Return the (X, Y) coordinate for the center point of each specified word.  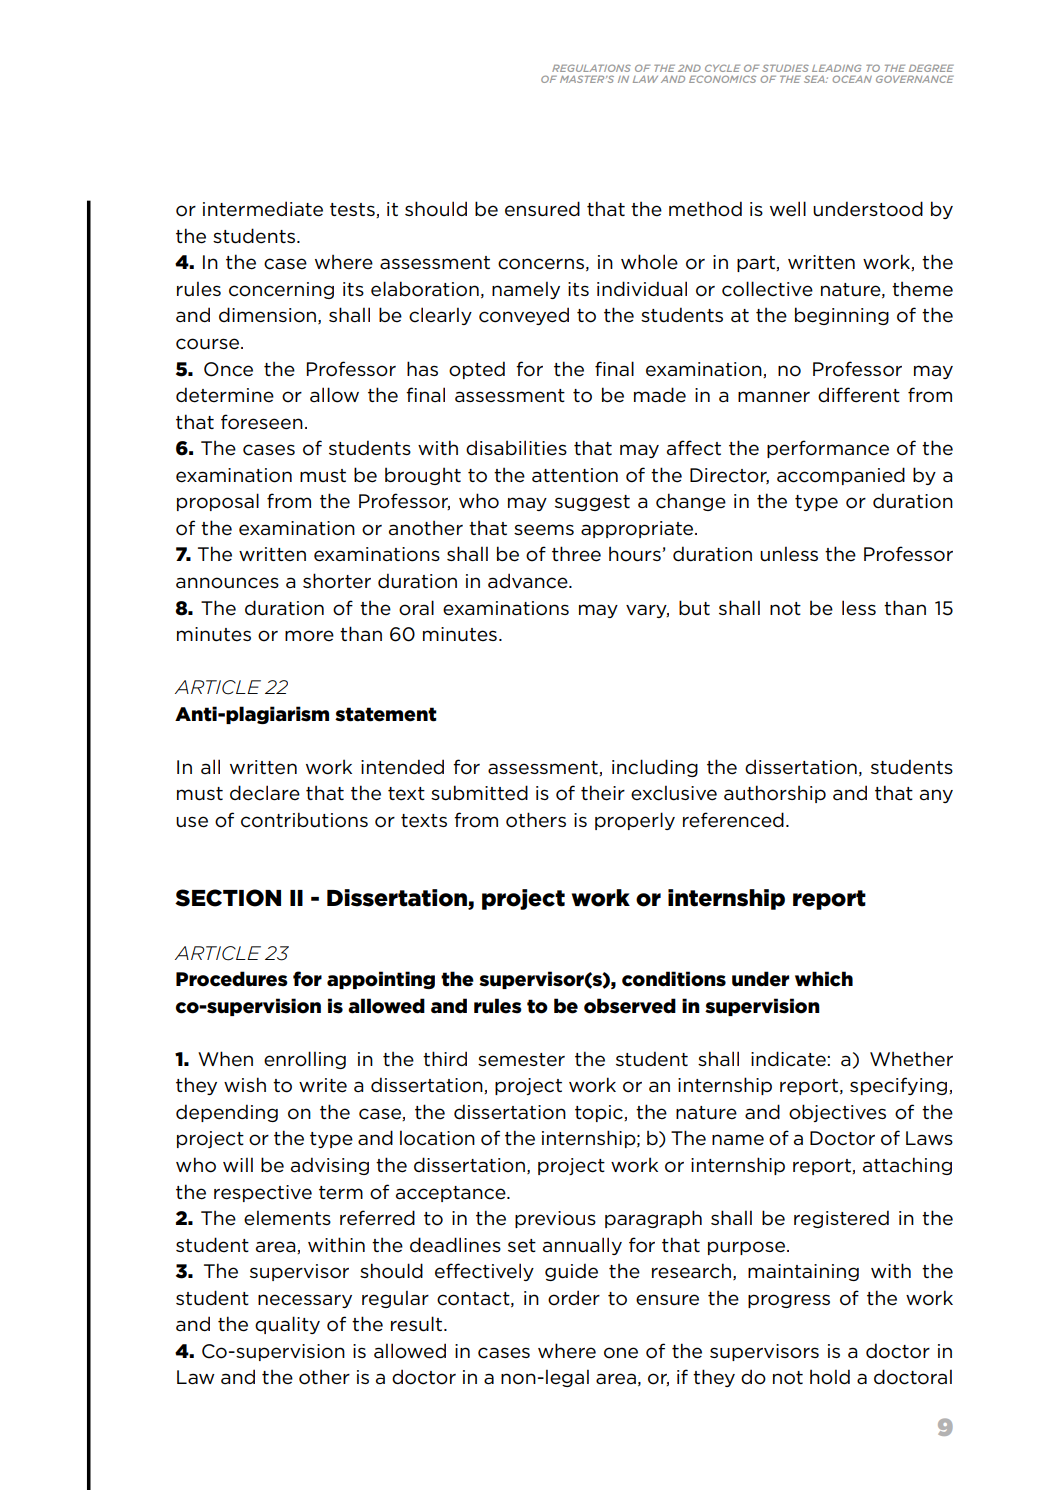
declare (265, 793)
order (574, 1298)
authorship (775, 794)
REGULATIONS (591, 68)
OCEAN (852, 79)
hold (830, 1377)
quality (287, 1325)
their (603, 793)
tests (353, 210)
